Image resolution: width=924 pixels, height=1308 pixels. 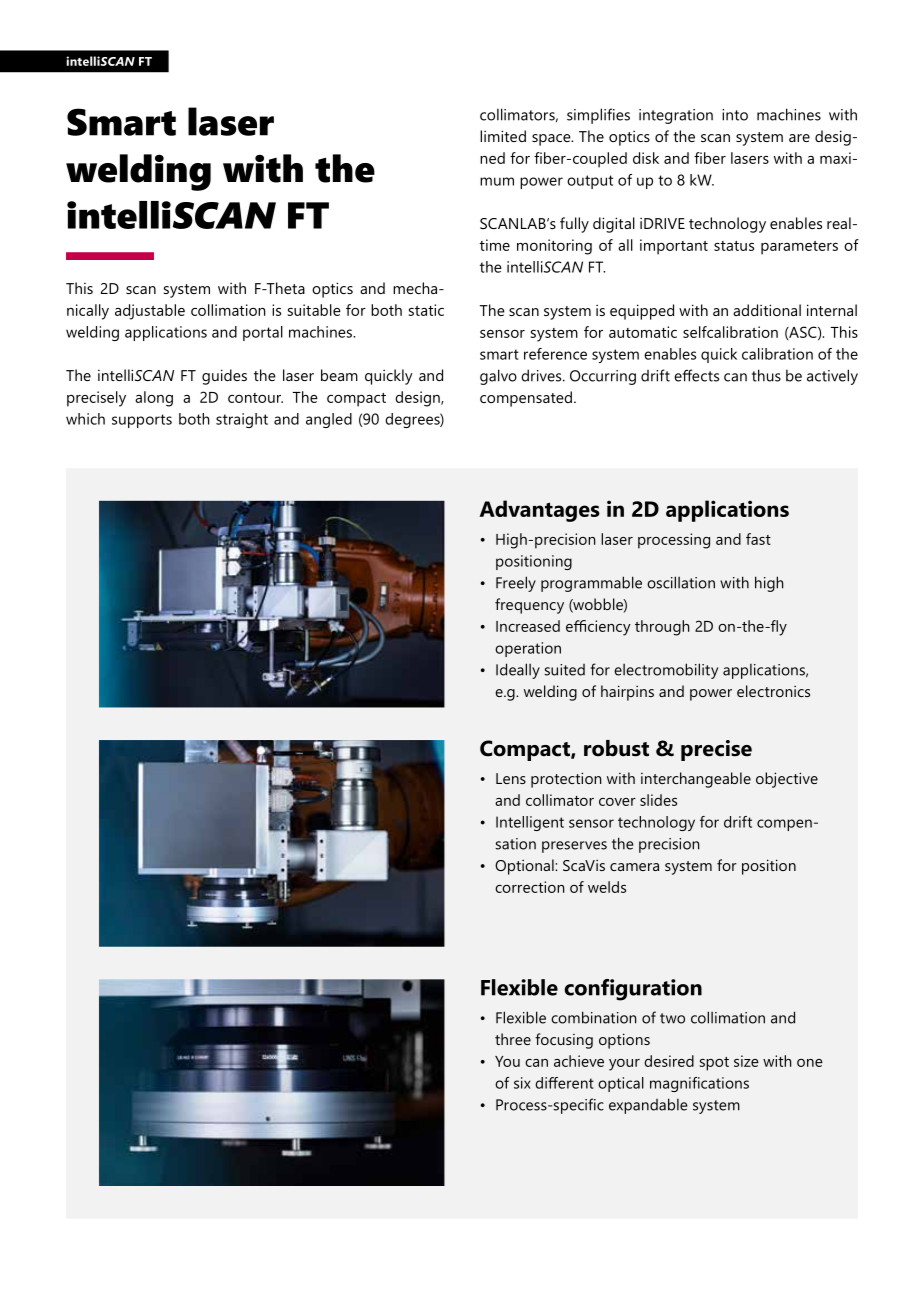 I want to click on three, so click(x=513, y=1039).
